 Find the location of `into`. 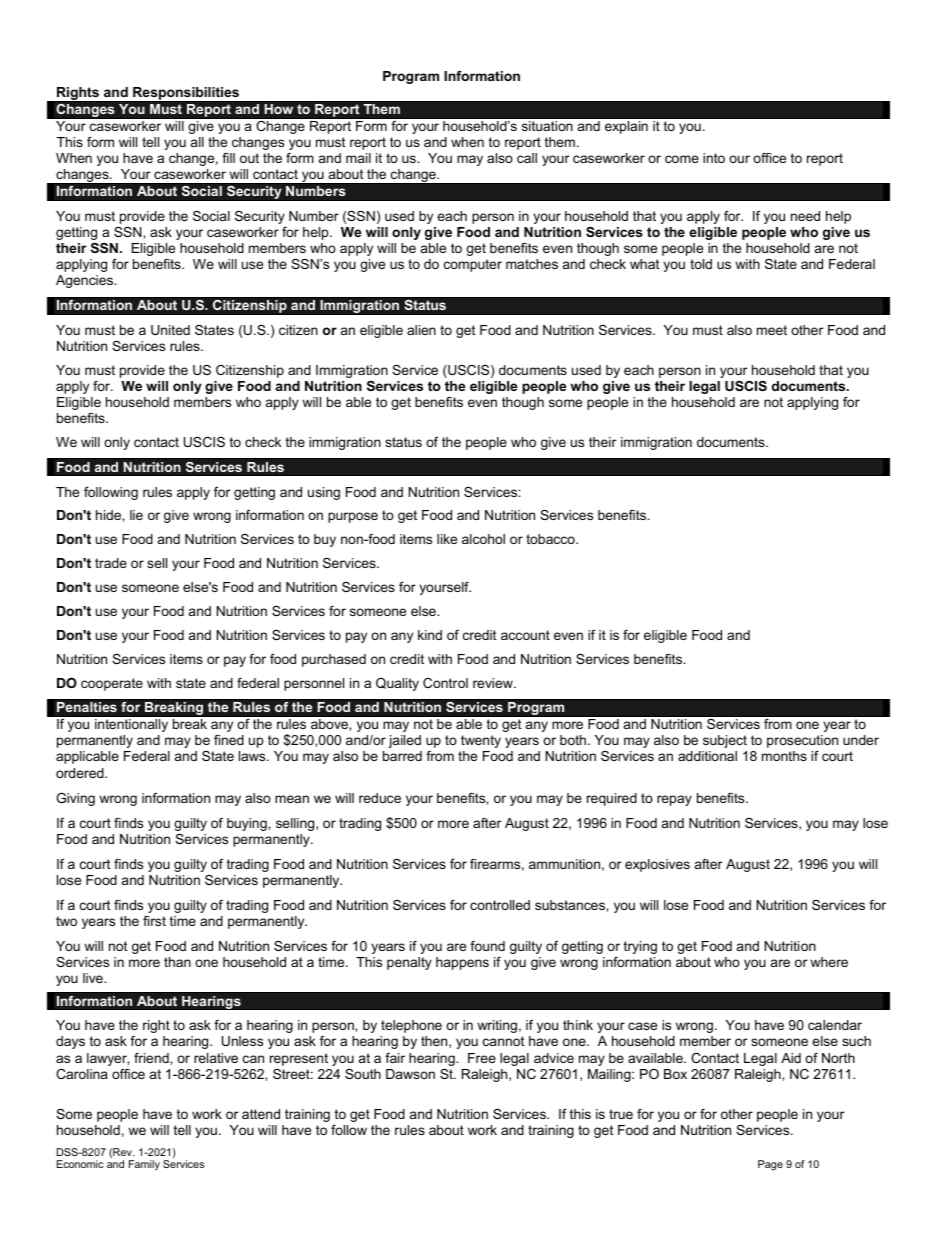

into is located at coordinates (714, 158).
